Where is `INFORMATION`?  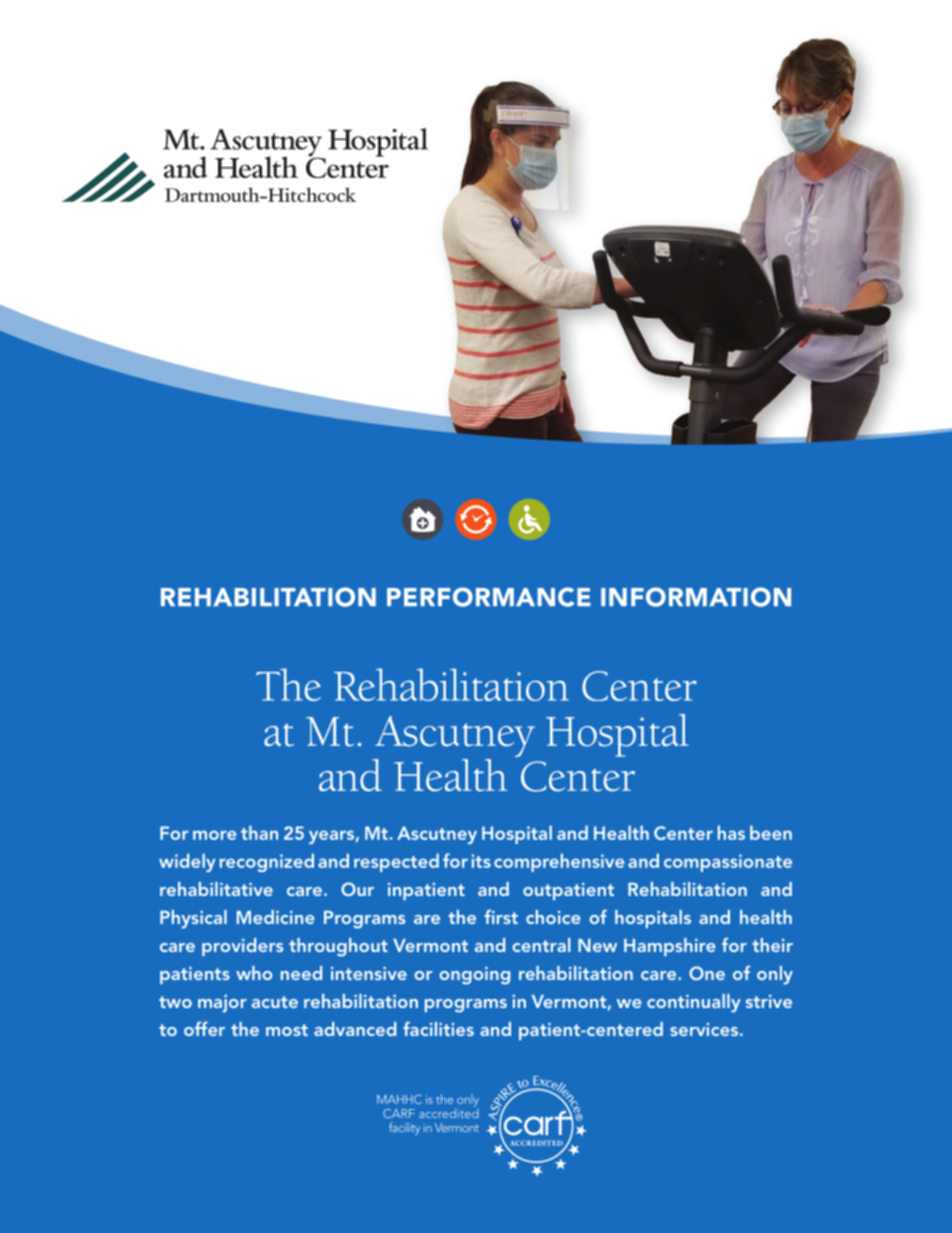 INFORMATION is located at coordinates (696, 597).
